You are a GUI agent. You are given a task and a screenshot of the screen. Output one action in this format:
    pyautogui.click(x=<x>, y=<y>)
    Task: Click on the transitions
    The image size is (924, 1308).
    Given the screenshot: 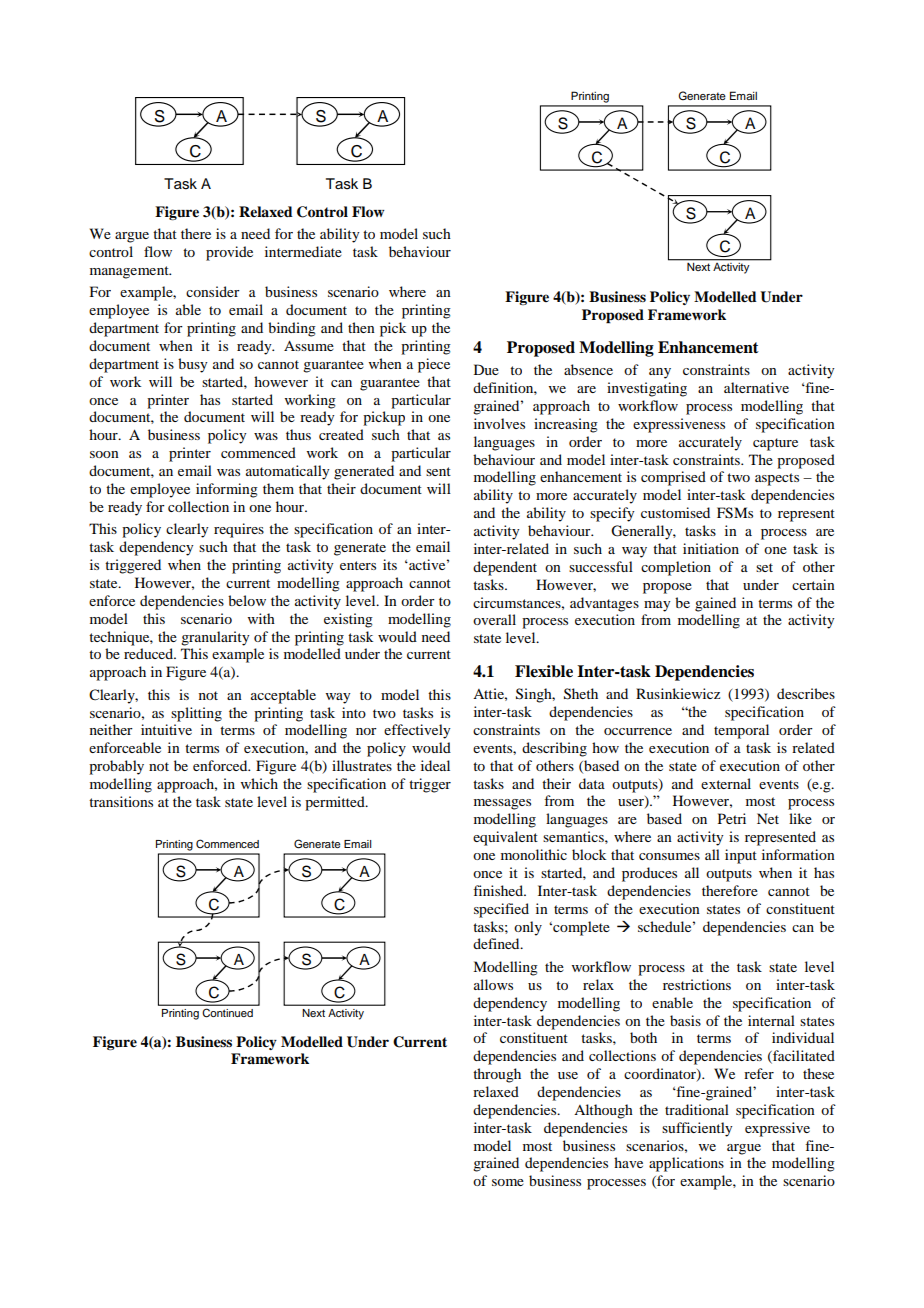 What is the action you would take?
    pyautogui.click(x=121, y=801)
